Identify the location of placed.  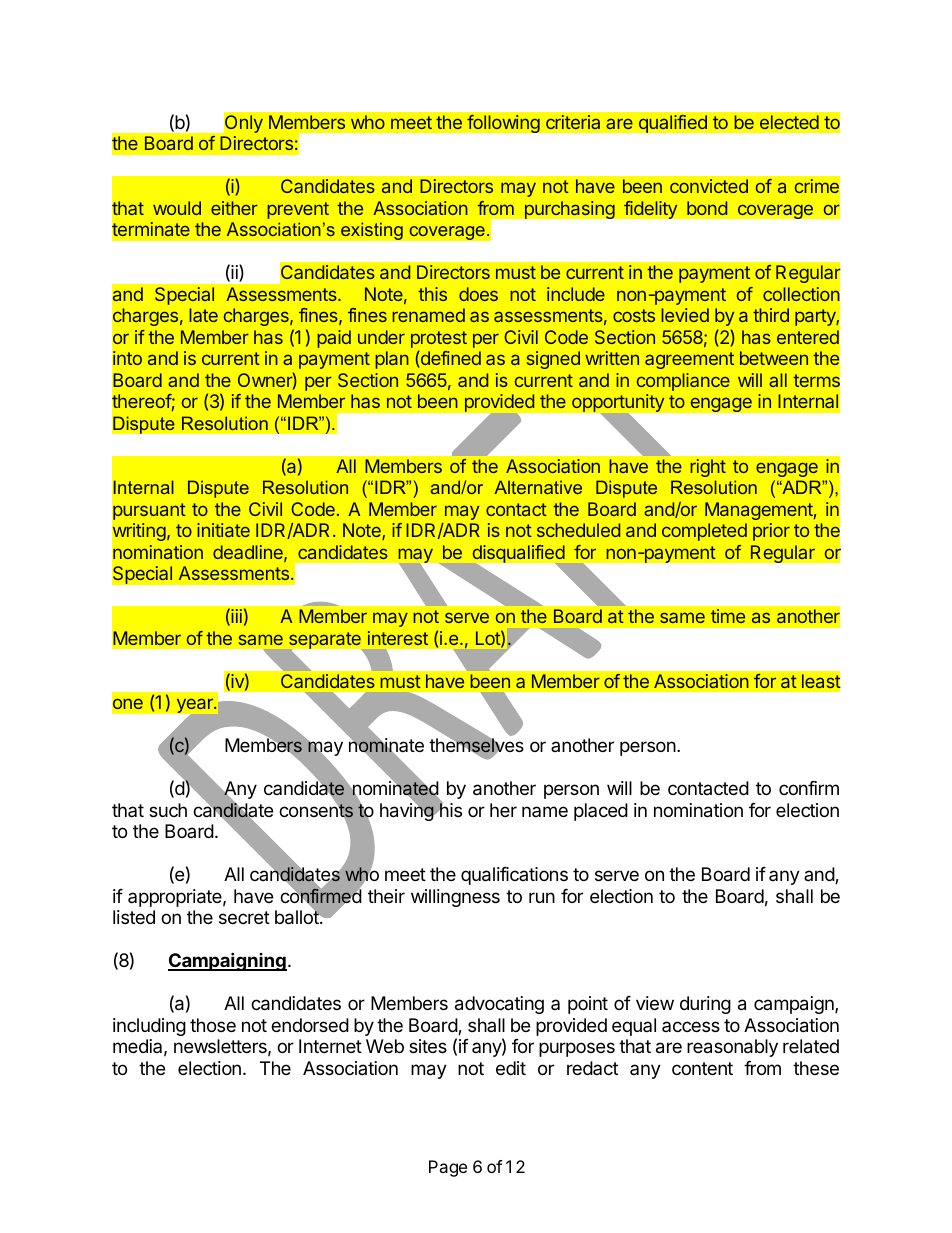
(601, 812).
